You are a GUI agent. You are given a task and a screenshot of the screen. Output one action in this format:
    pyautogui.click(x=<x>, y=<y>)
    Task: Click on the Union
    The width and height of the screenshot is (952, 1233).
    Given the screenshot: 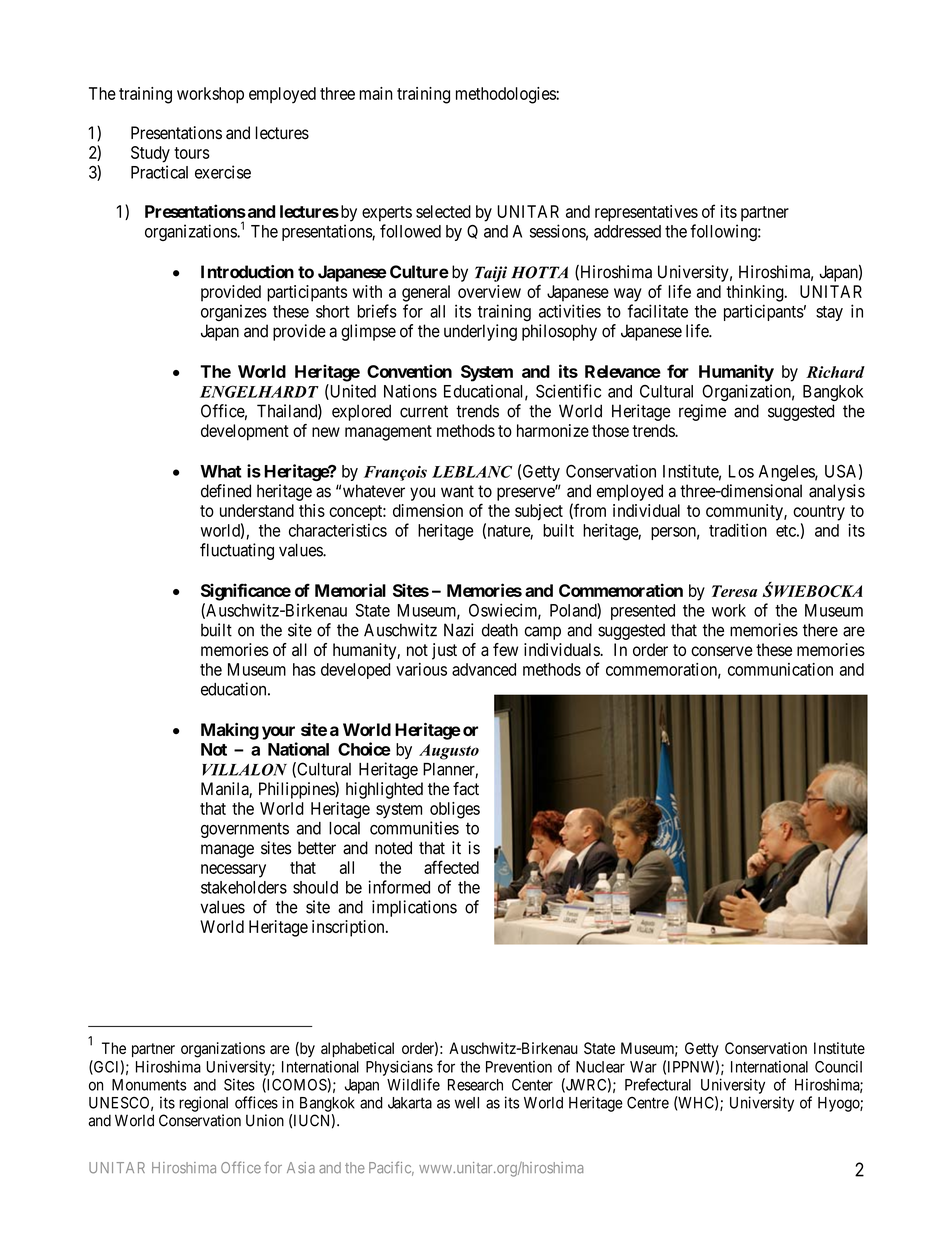 What is the action you would take?
    pyautogui.click(x=265, y=1120)
